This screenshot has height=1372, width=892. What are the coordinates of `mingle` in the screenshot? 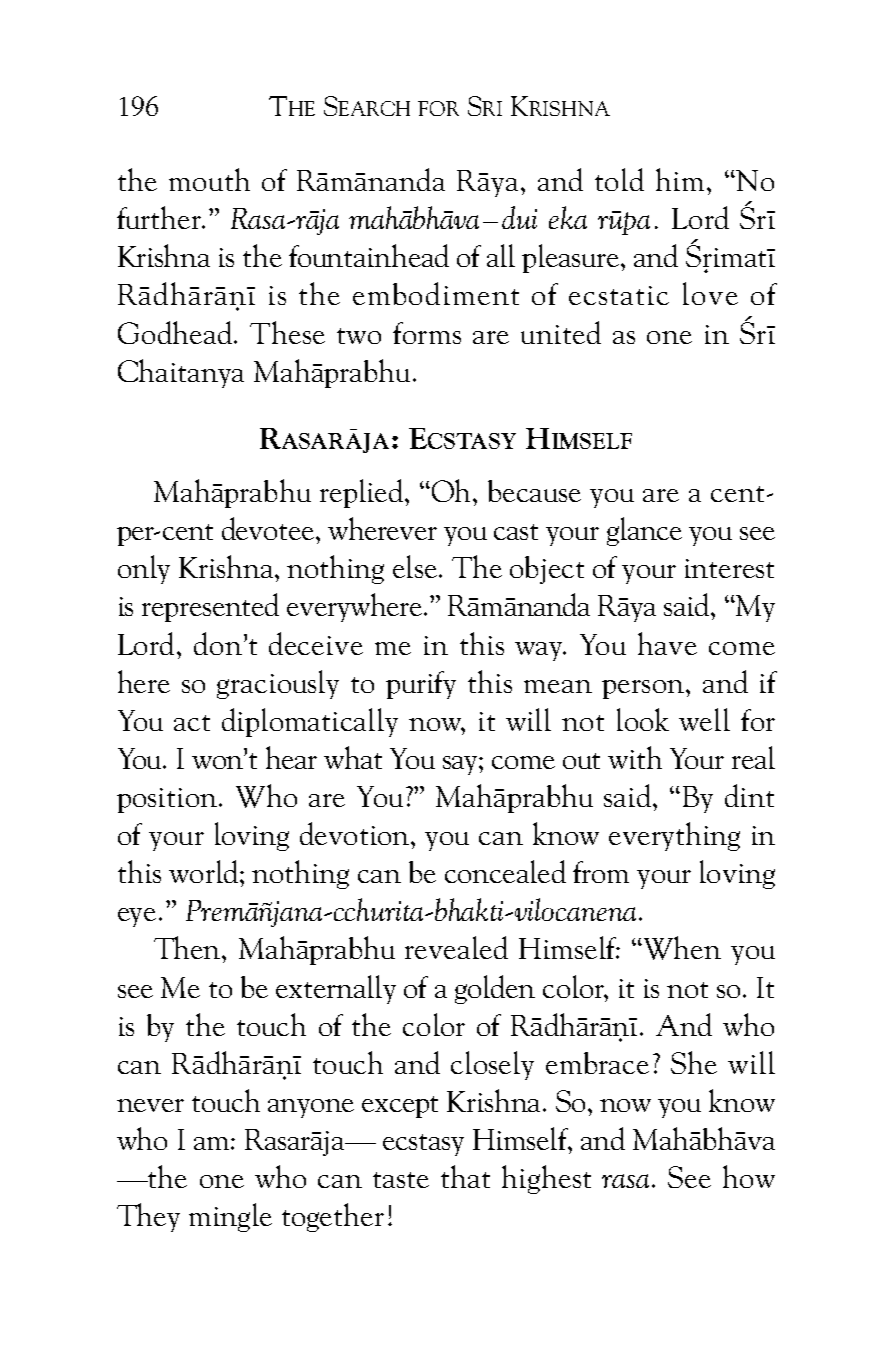 It's located at (230, 1217).
